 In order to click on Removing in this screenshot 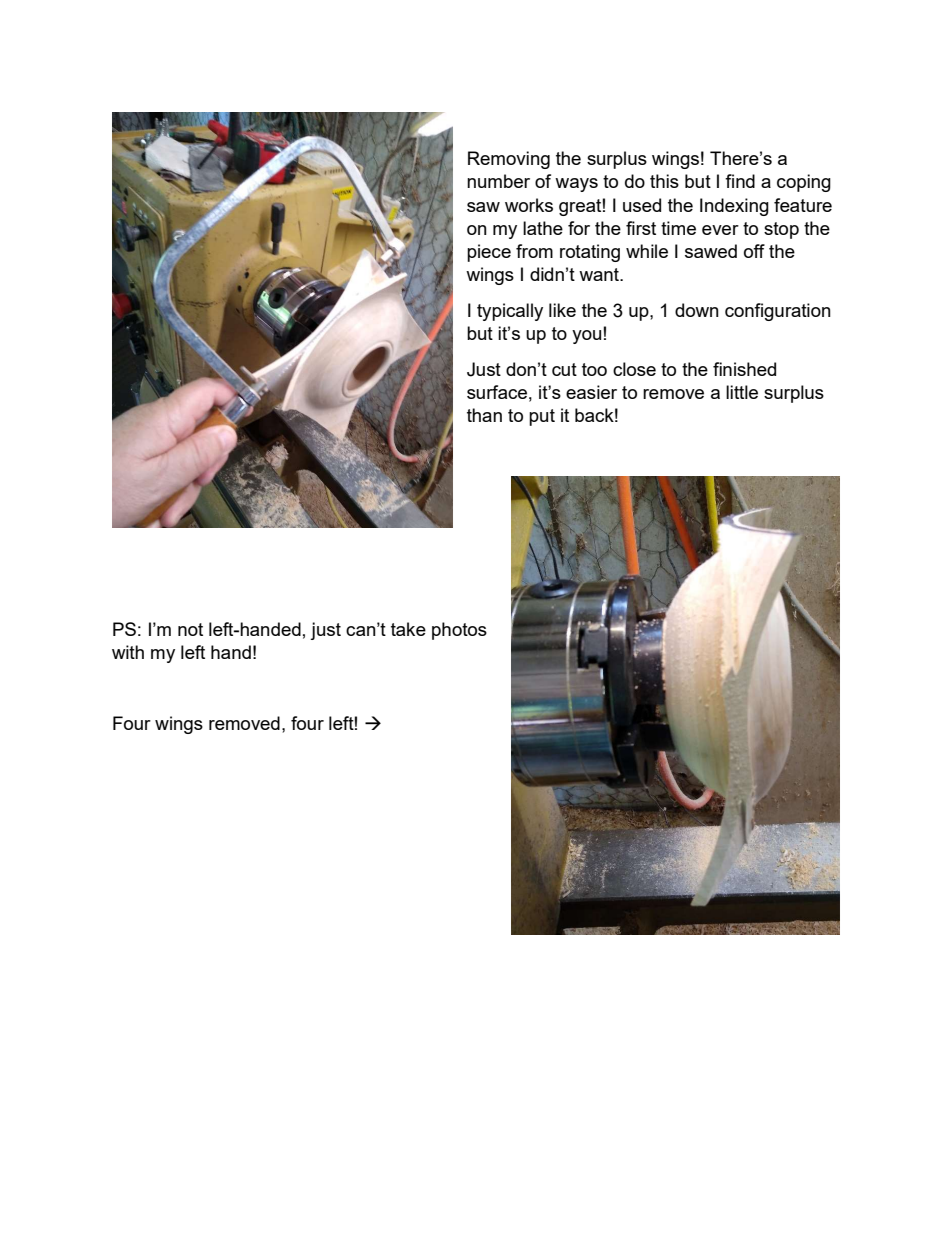, I will do `click(509, 160)`.
